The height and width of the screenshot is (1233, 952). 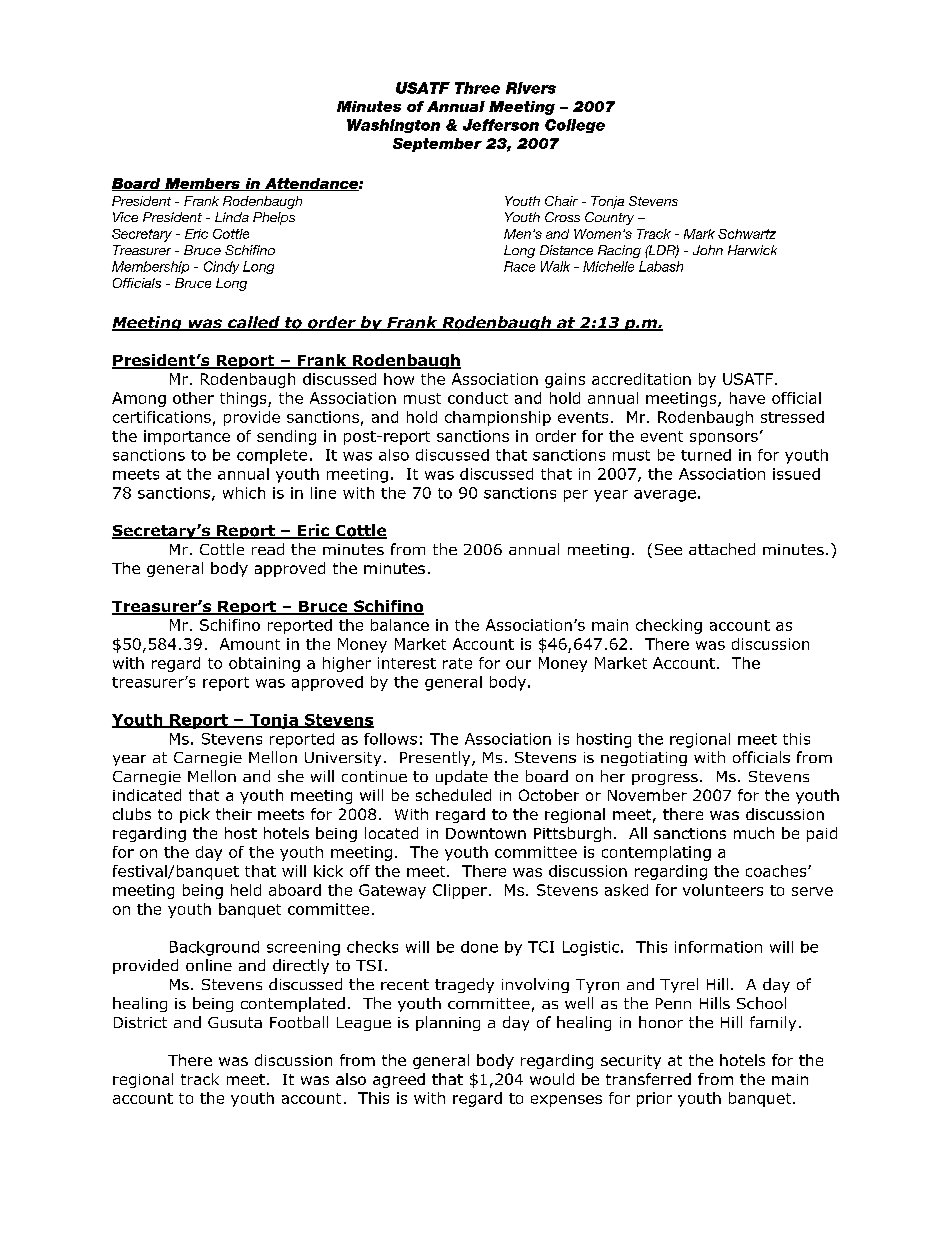 What do you see at coordinates (250, 644) in the screenshot?
I see `Amount` at bounding box center [250, 644].
